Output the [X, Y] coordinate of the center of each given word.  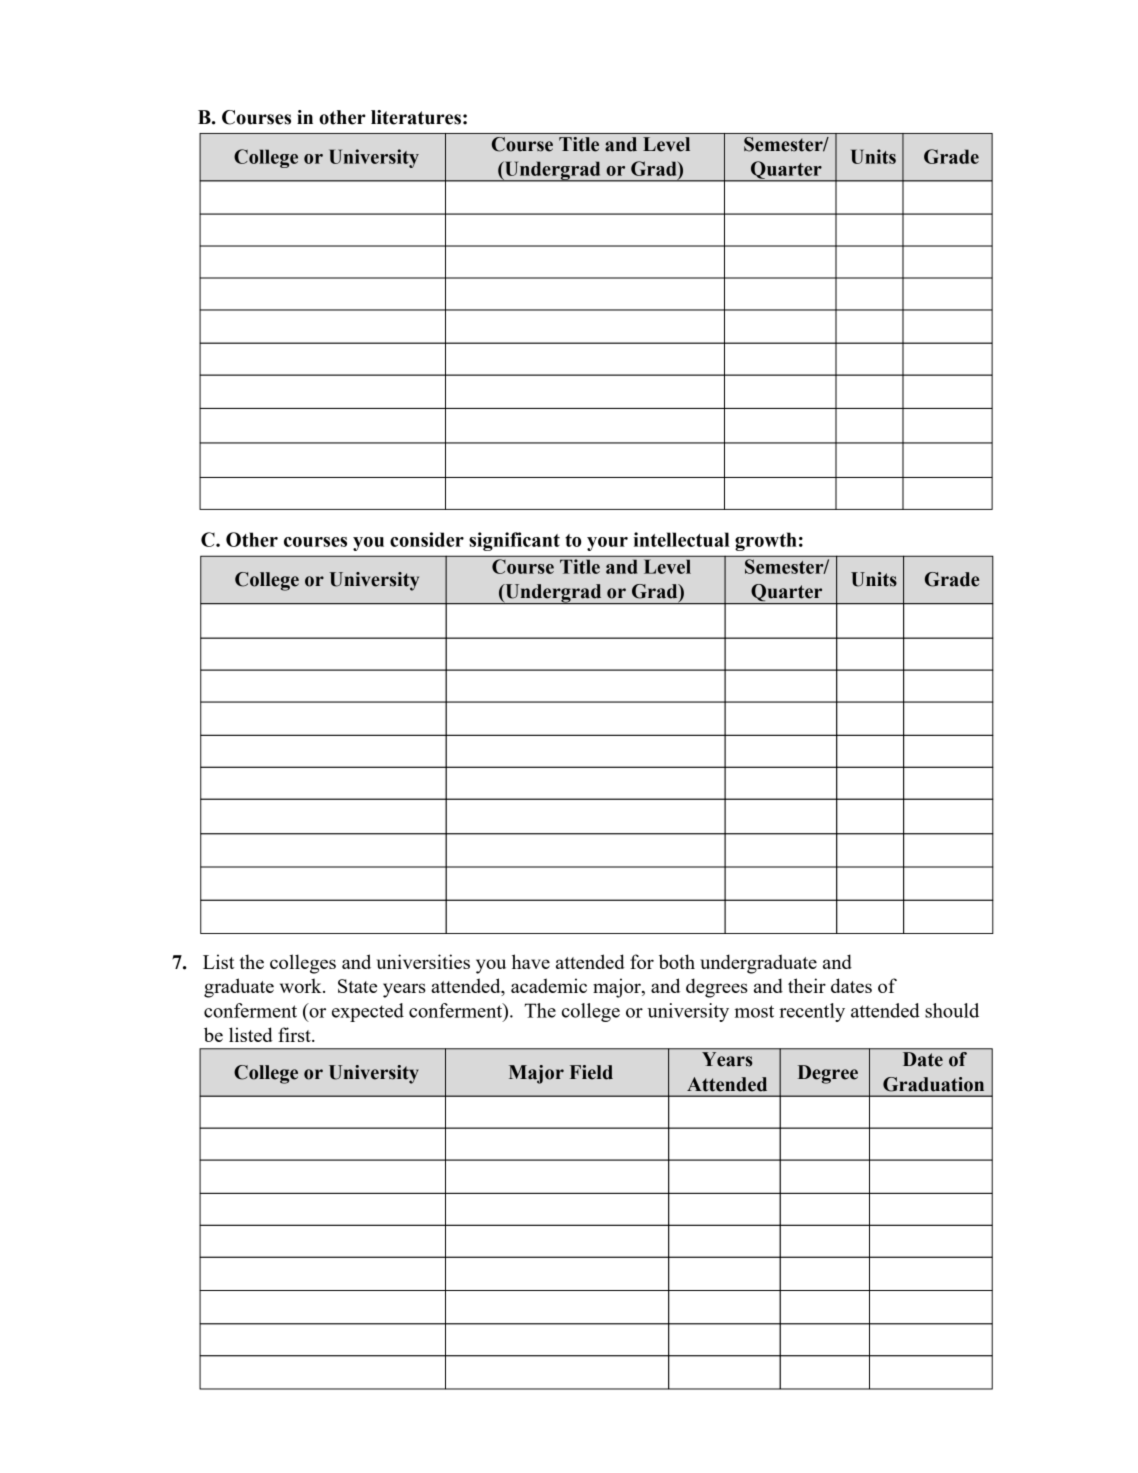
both [677, 961]
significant [514, 541]
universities [423, 961]
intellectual [681, 539]
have [531, 961]
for [642, 961]
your [607, 544]
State [357, 986]
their [807, 985]
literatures [416, 117]
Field [591, 1072]
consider [427, 539]
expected [368, 1012]
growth [766, 541]
